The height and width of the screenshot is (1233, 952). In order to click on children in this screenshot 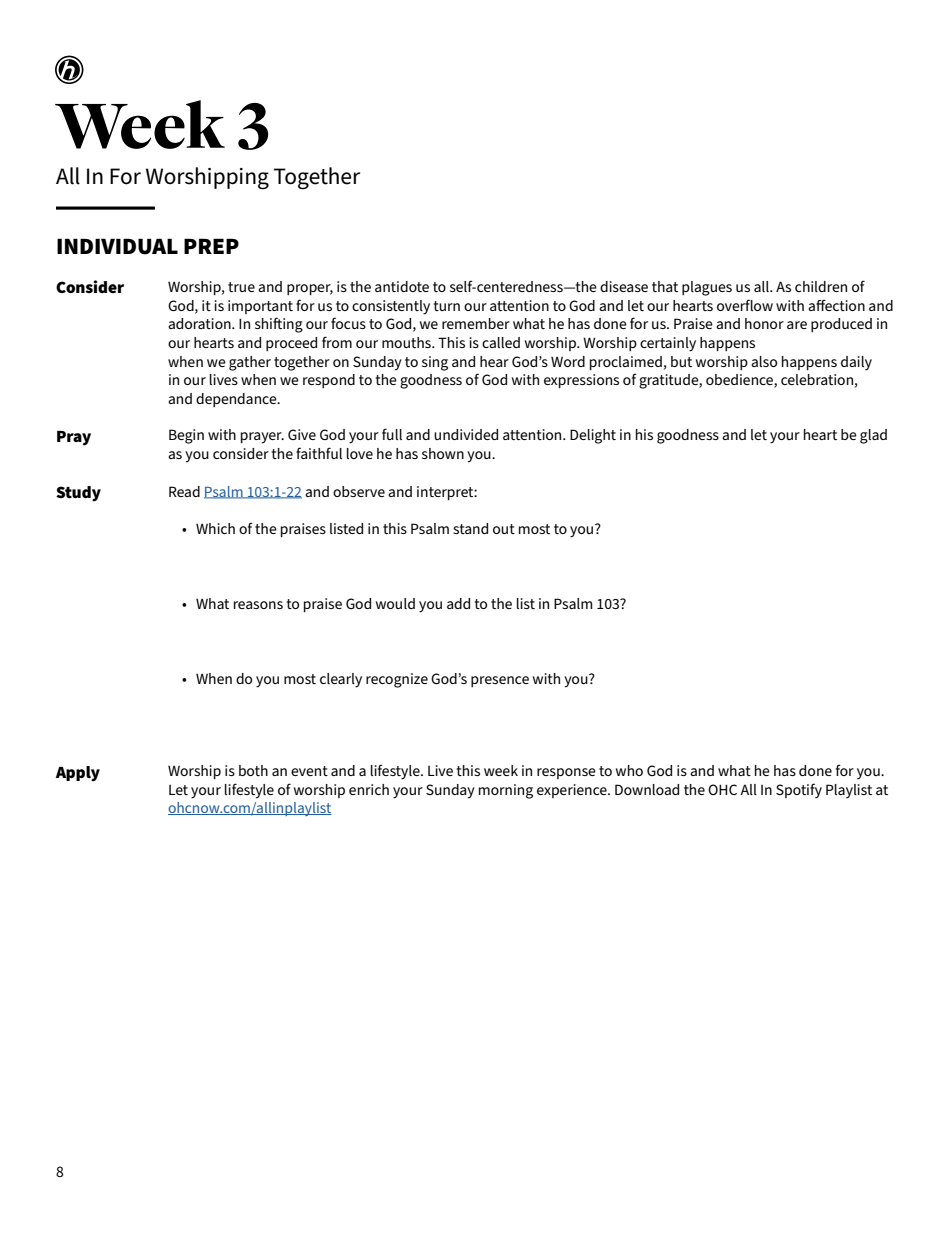, I will do `click(821, 286)`.
